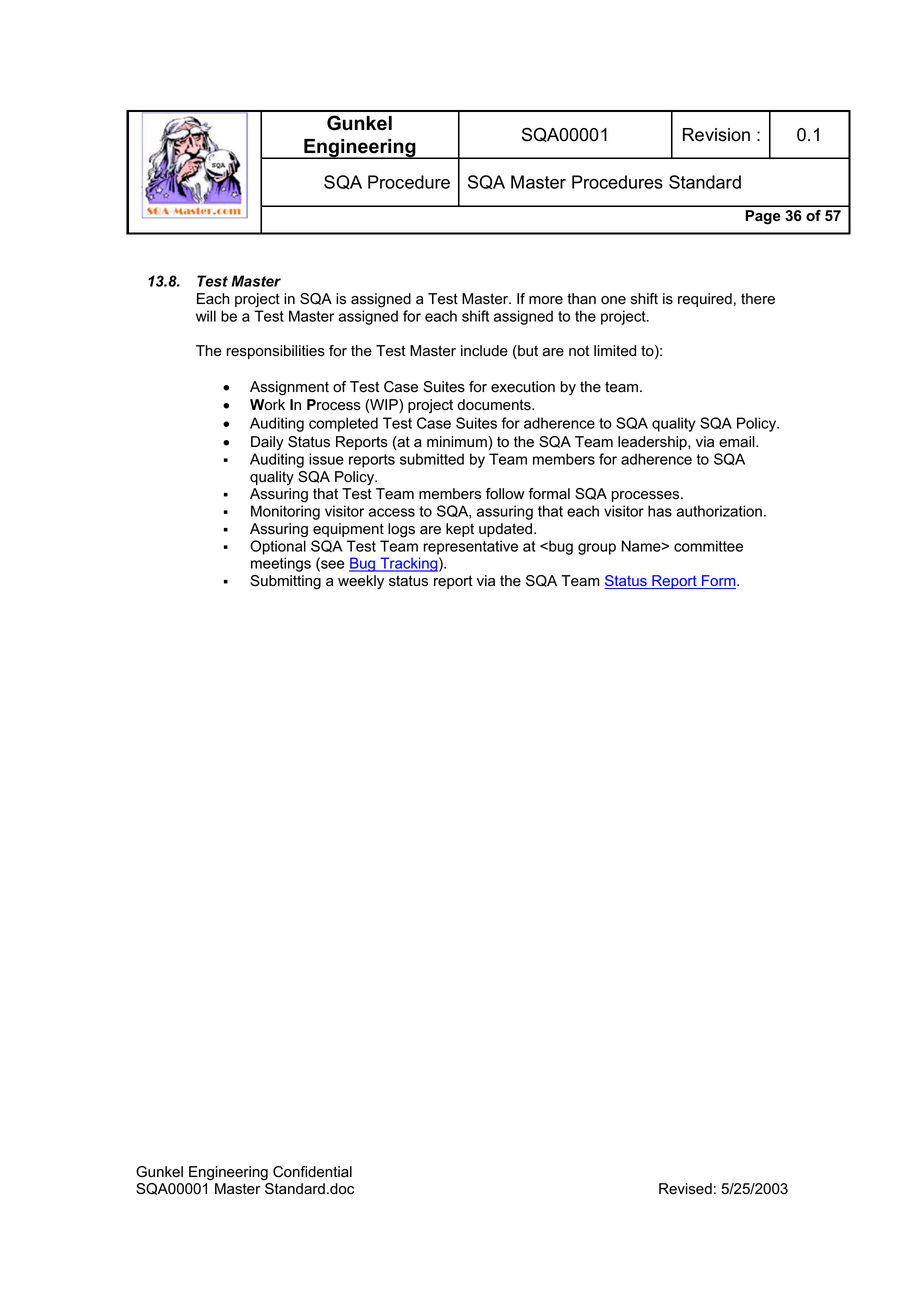  Describe the element at coordinates (206, 316) in the image. I see `will` at that location.
